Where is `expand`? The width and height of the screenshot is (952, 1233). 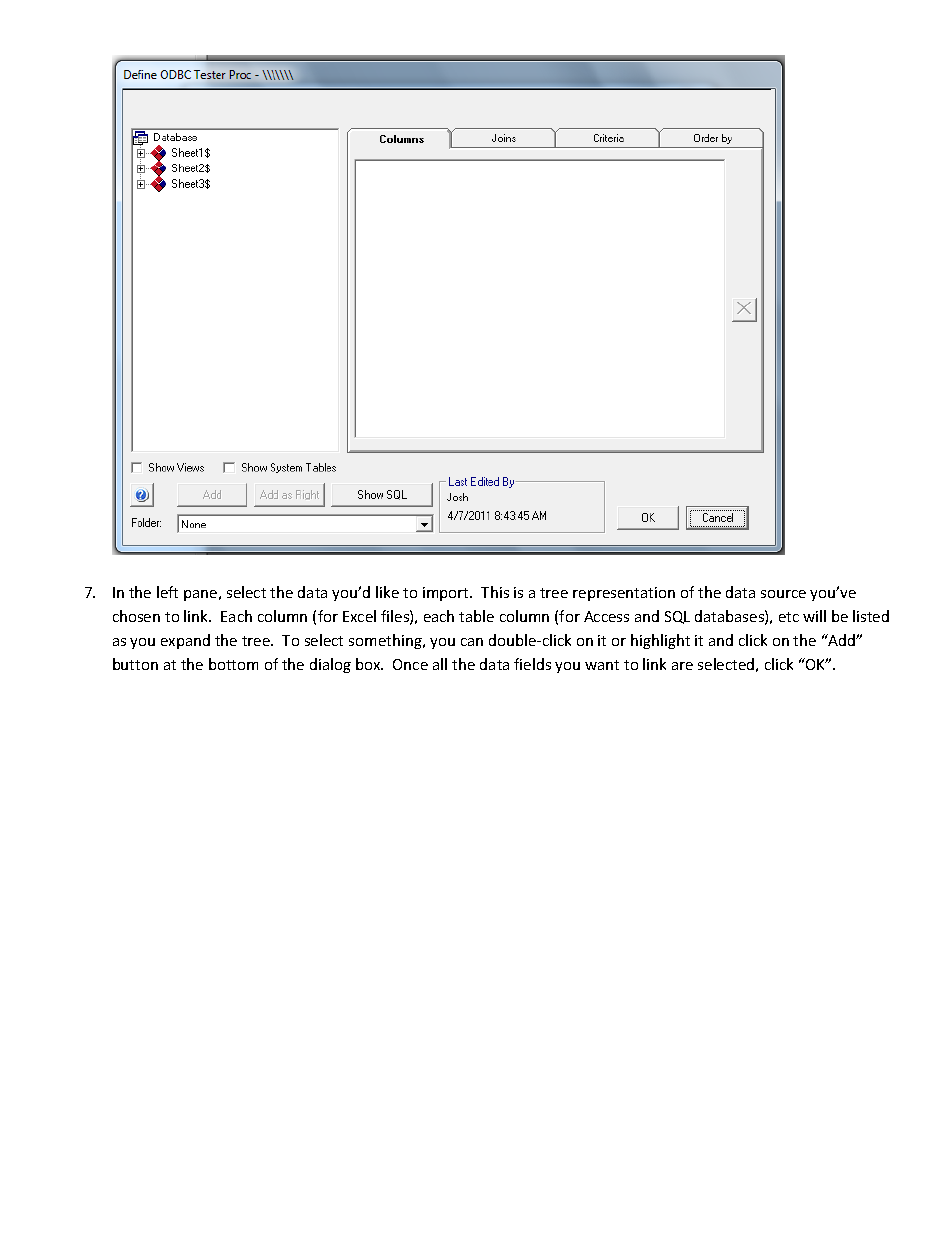 expand is located at coordinates (185, 641).
